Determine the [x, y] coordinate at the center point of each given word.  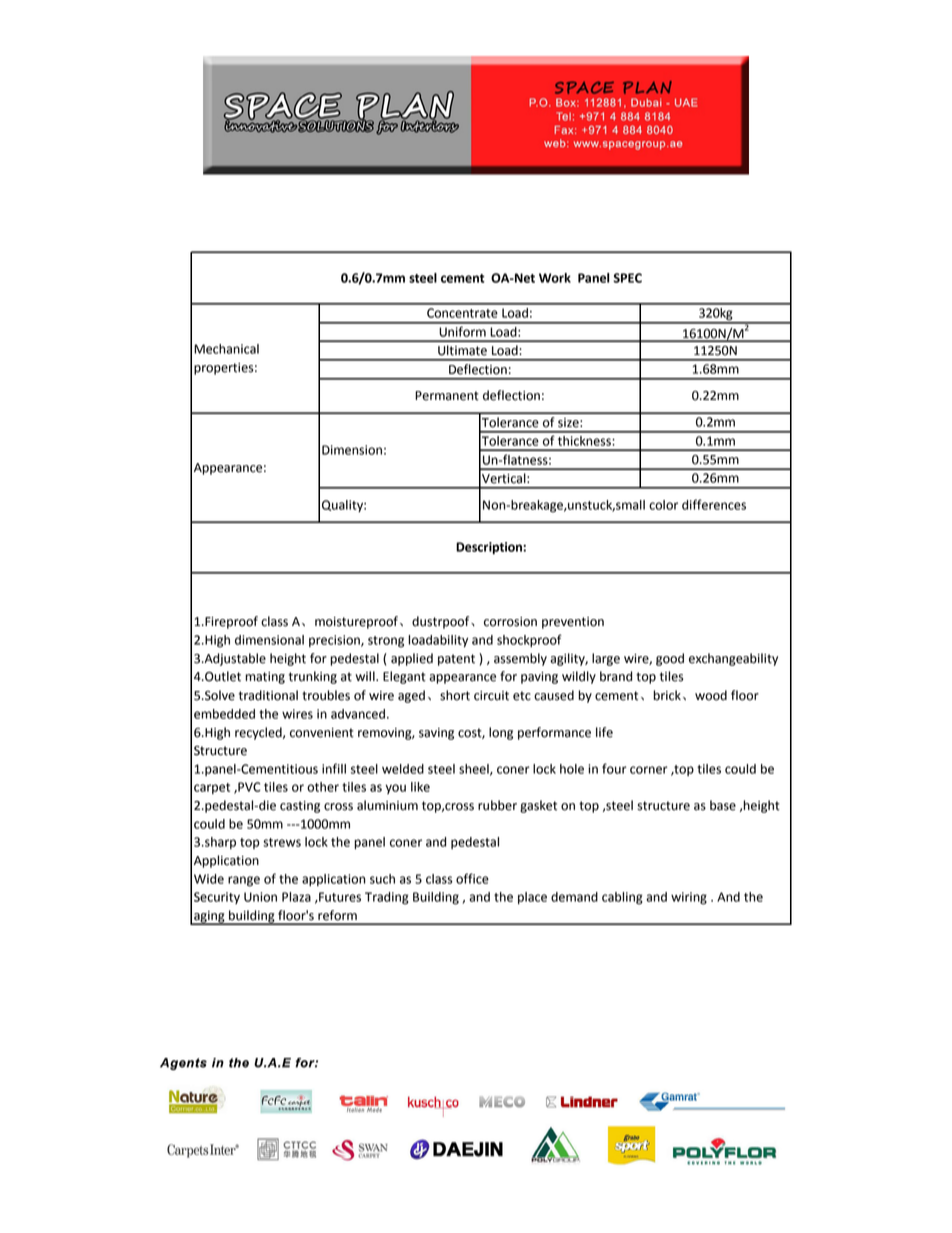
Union [260, 897]
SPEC [627, 278]
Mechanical [226, 349]
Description [490, 548]
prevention [573, 623]
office [472, 878]
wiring [689, 898]
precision [335, 641]
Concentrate [462, 313]
